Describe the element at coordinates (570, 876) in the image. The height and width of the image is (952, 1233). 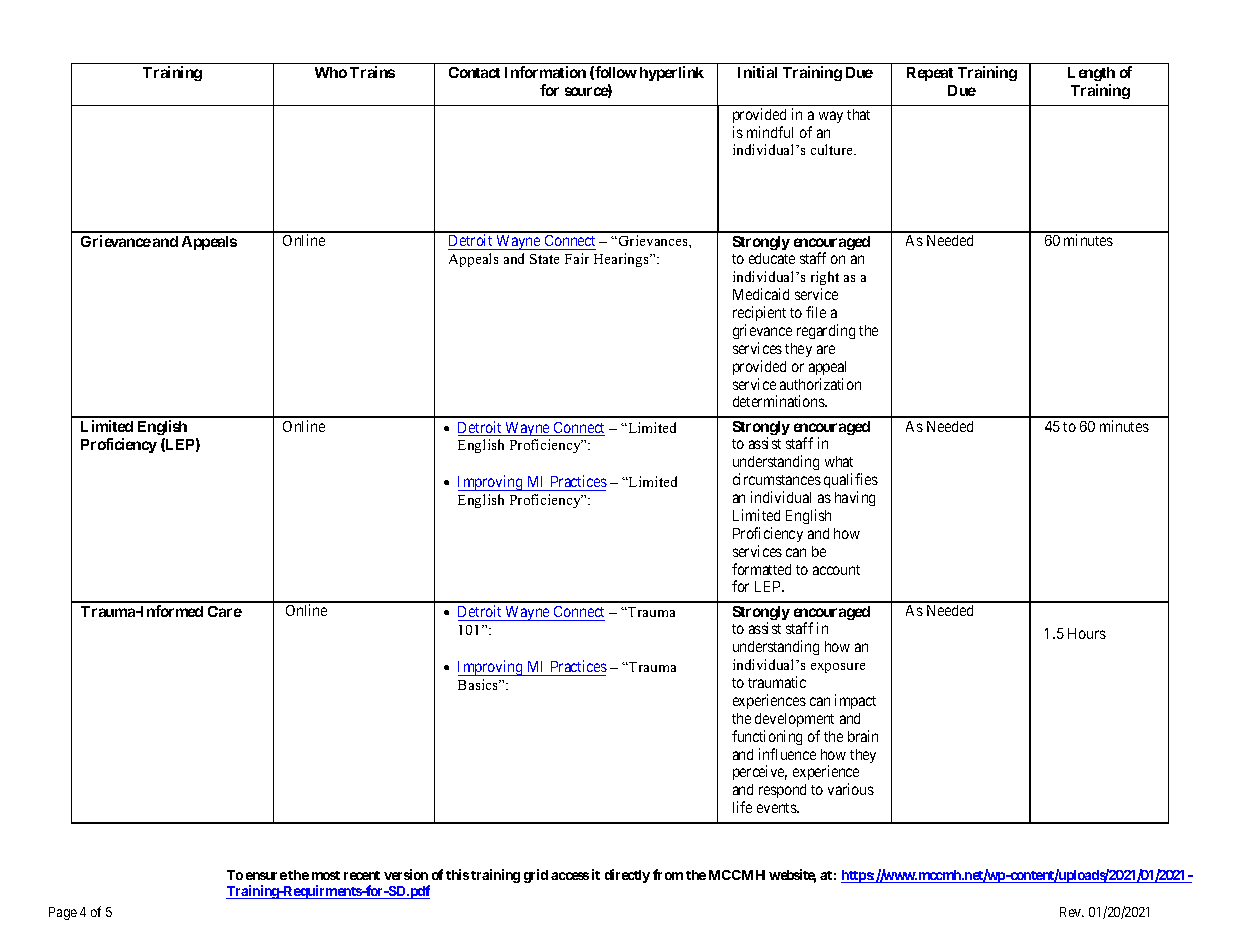
I see `access` at that location.
